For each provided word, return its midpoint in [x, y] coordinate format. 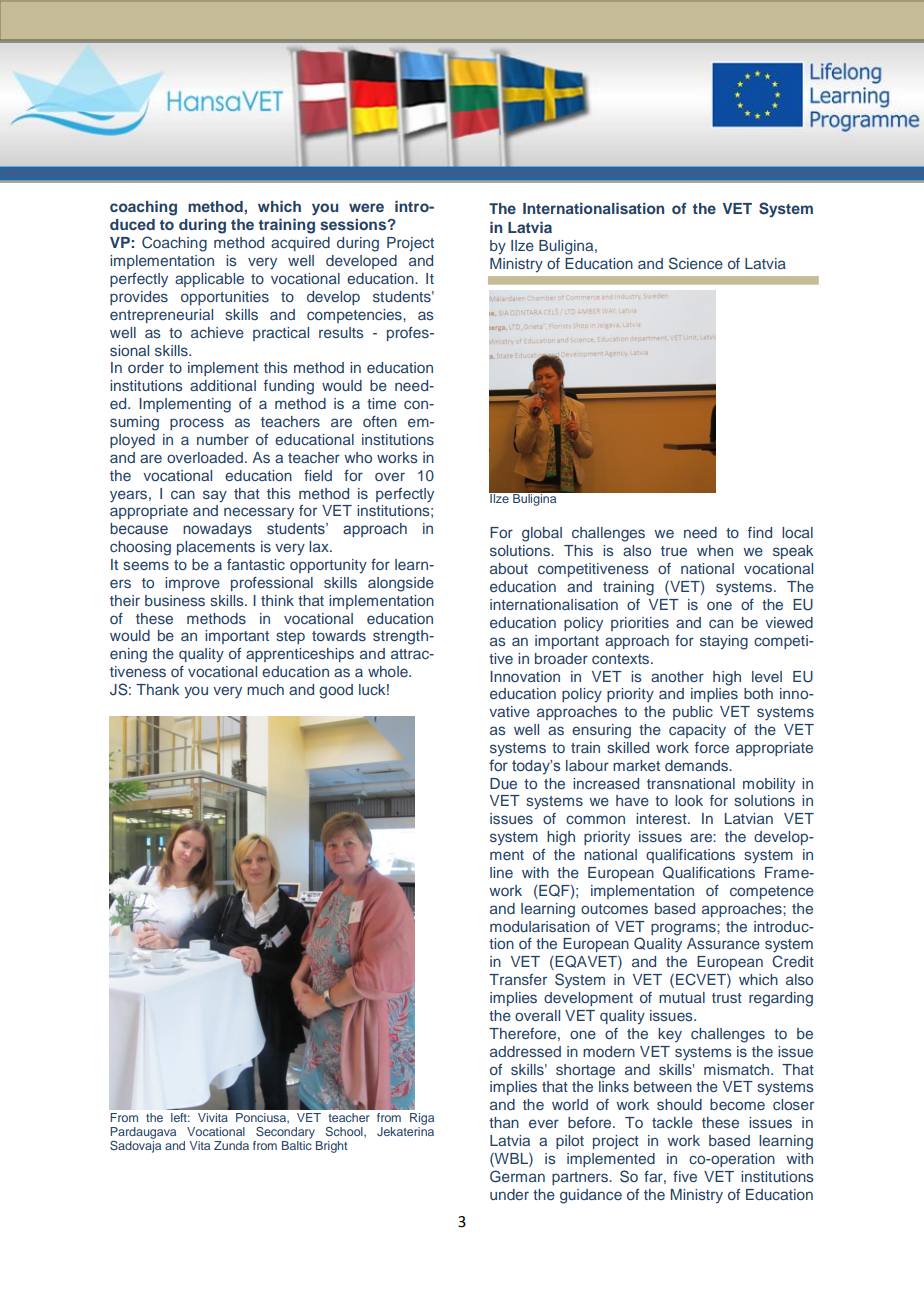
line [501, 872]
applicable [209, 280]
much [265, 689]
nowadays [217, 530]
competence [772, 892]
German [517, 1176]
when [715, 550]
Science [696, 263]
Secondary [285, 1133]
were [366, 207]
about [509, 568]
